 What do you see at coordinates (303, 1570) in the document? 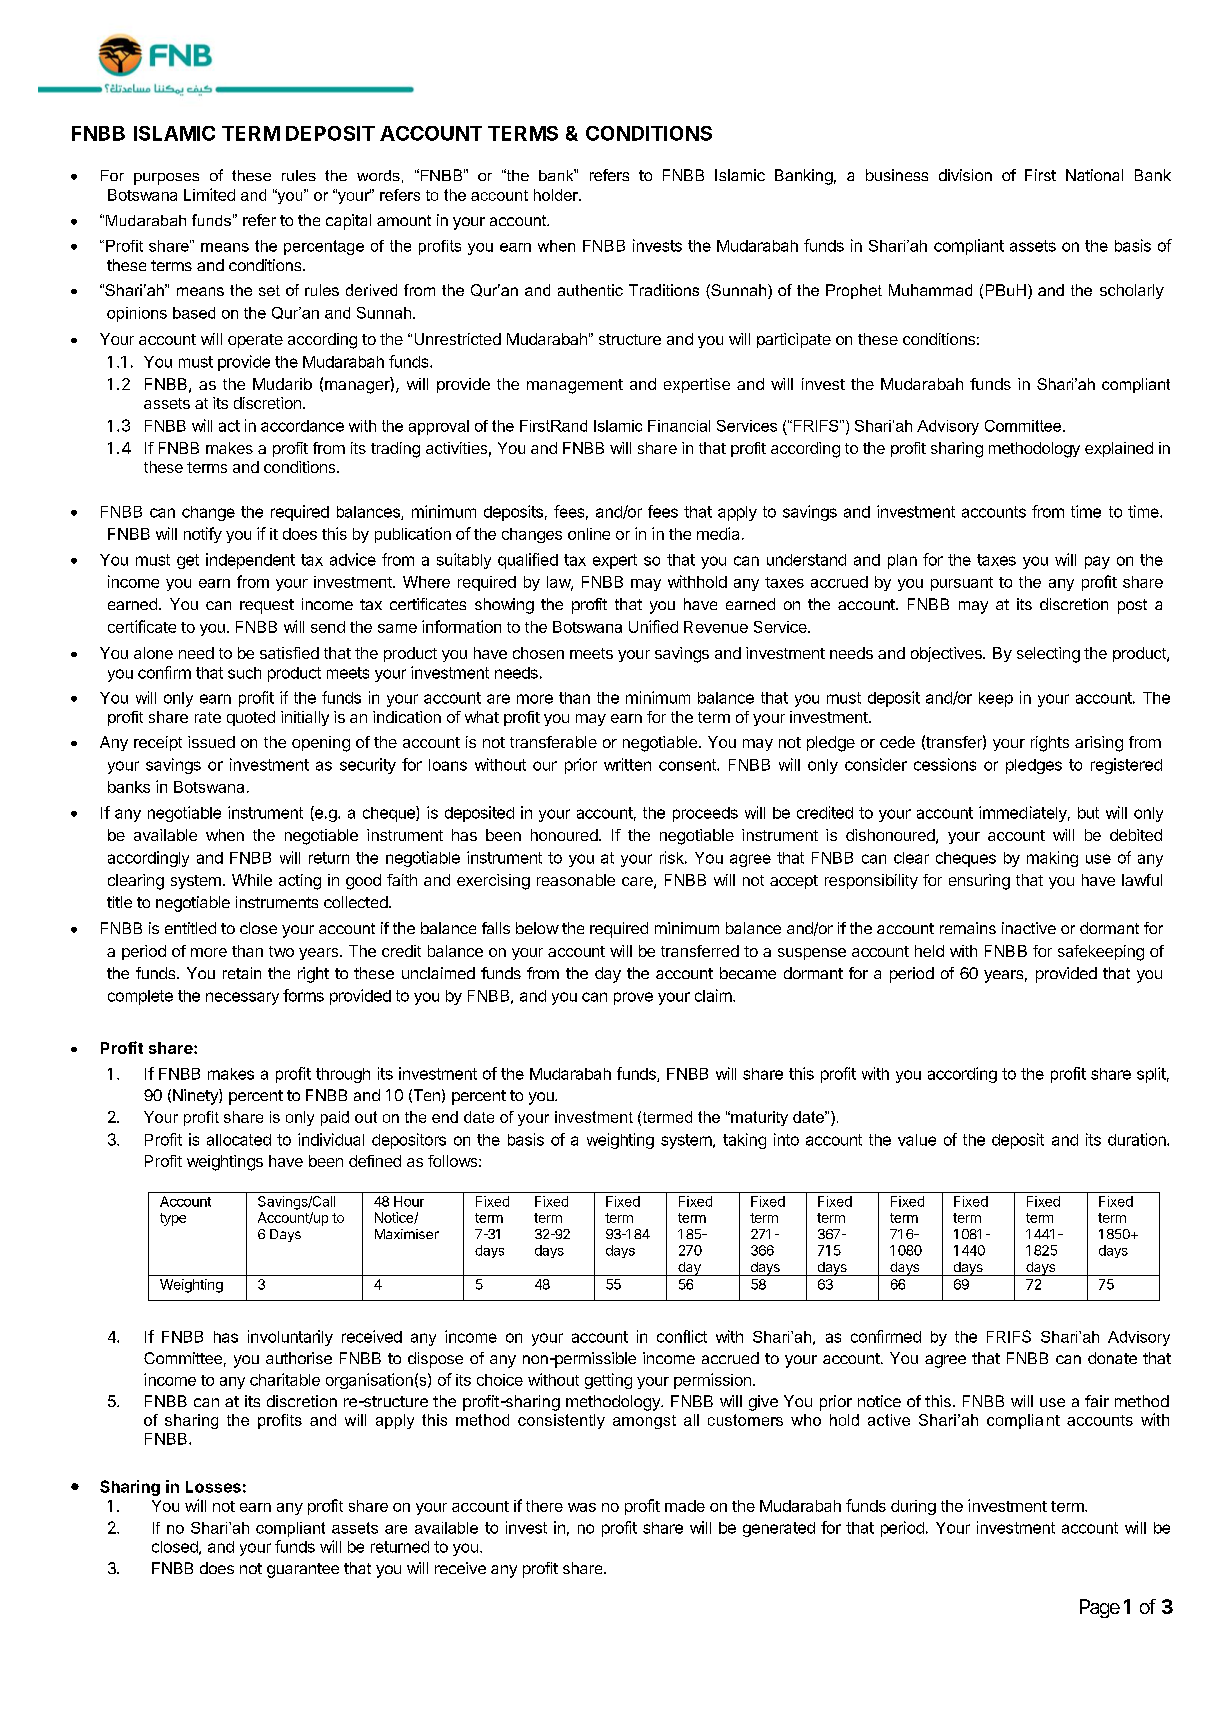
I see `guarantee` at bounding box center [303, 1570].
